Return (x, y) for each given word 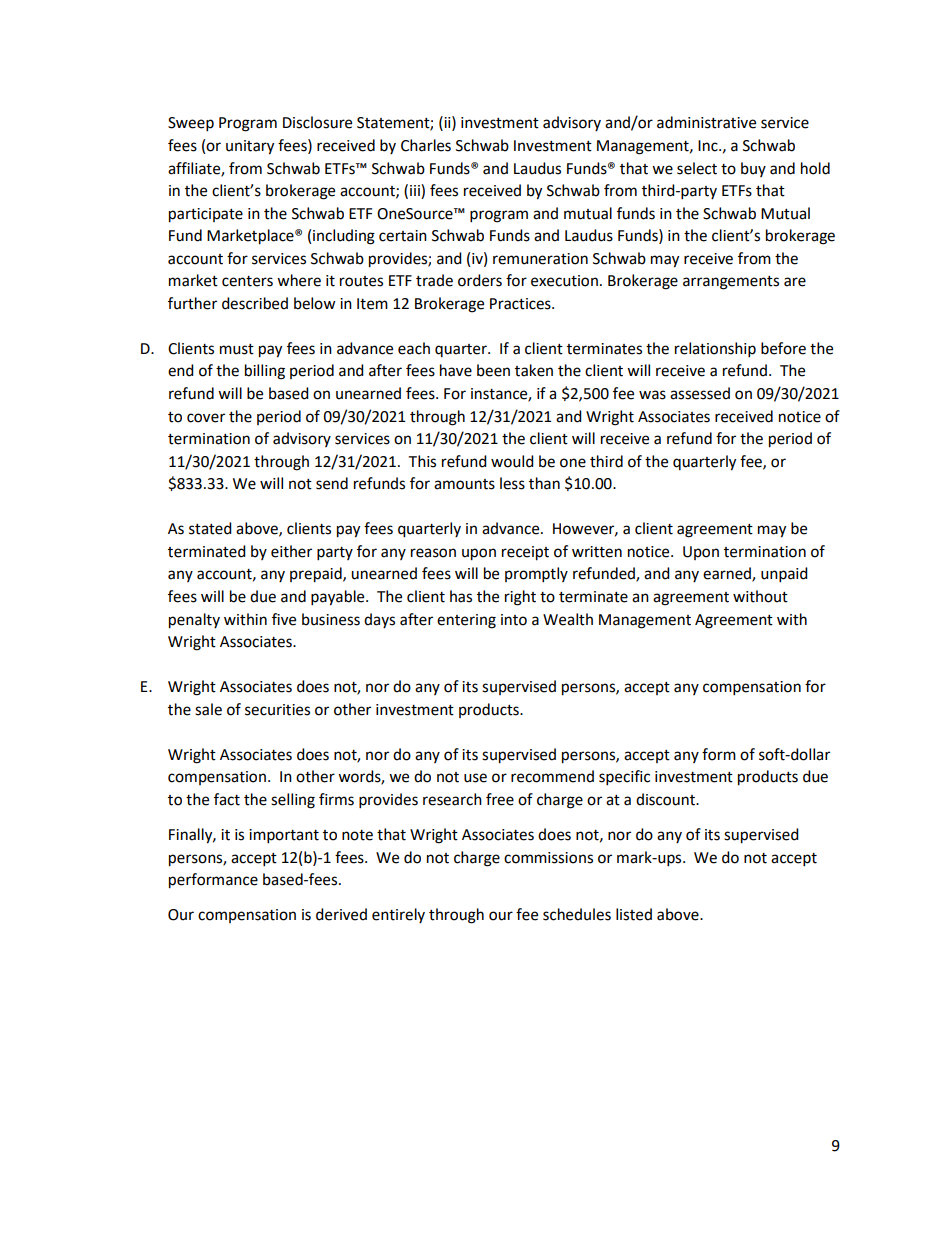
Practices (521, 304)
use (475, 778)
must (237, 349)
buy (753, 169)
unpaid (784, 575)
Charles (426, 145)
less (512, 483)
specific (624, 778)
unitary (250, 147)
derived (341, 914)
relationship (715, 350)
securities (277, 710)
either (291, 551)
